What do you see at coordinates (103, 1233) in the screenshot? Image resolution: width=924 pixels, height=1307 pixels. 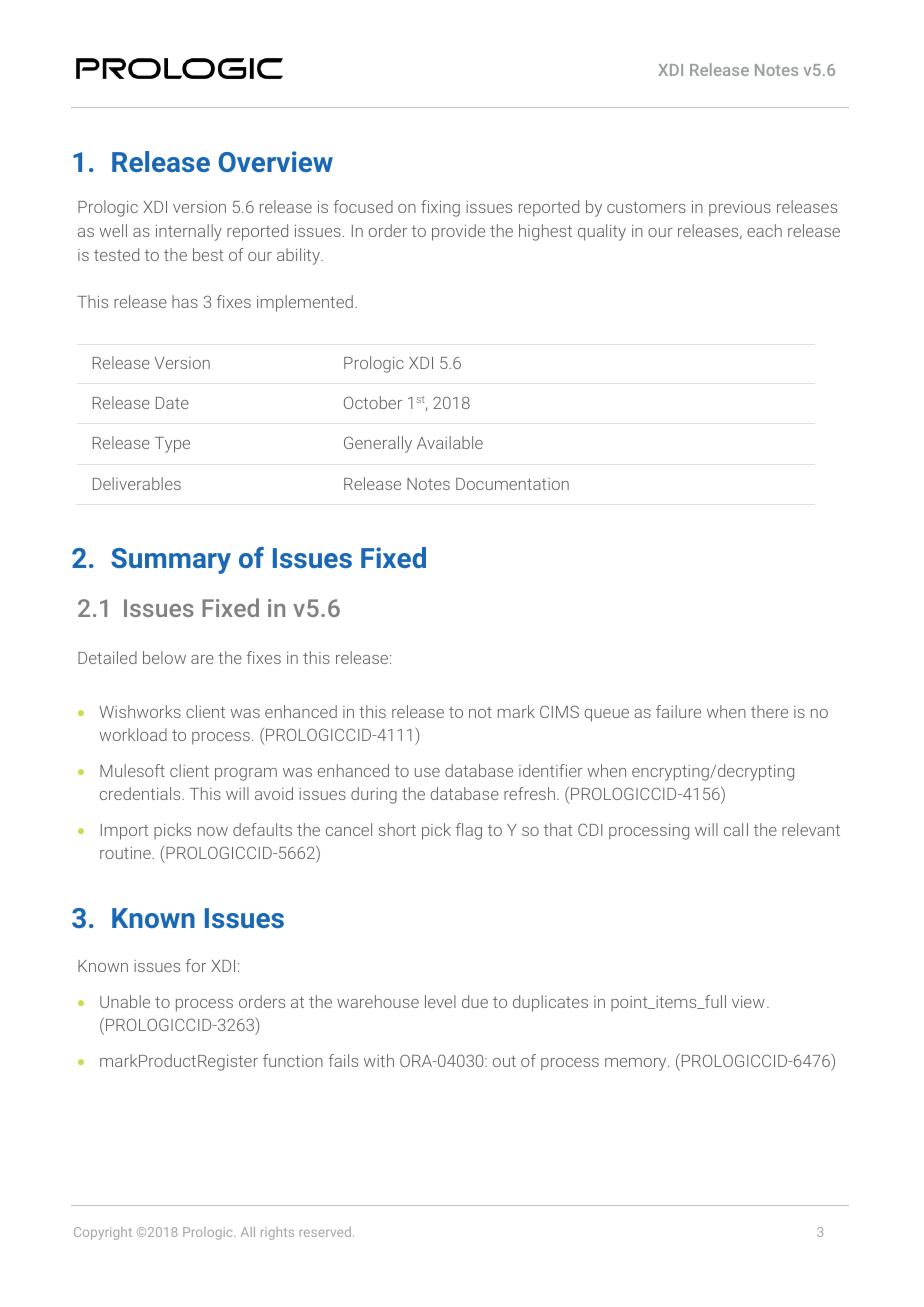 I see `Copyright` at bounding box center [103, 1233].
